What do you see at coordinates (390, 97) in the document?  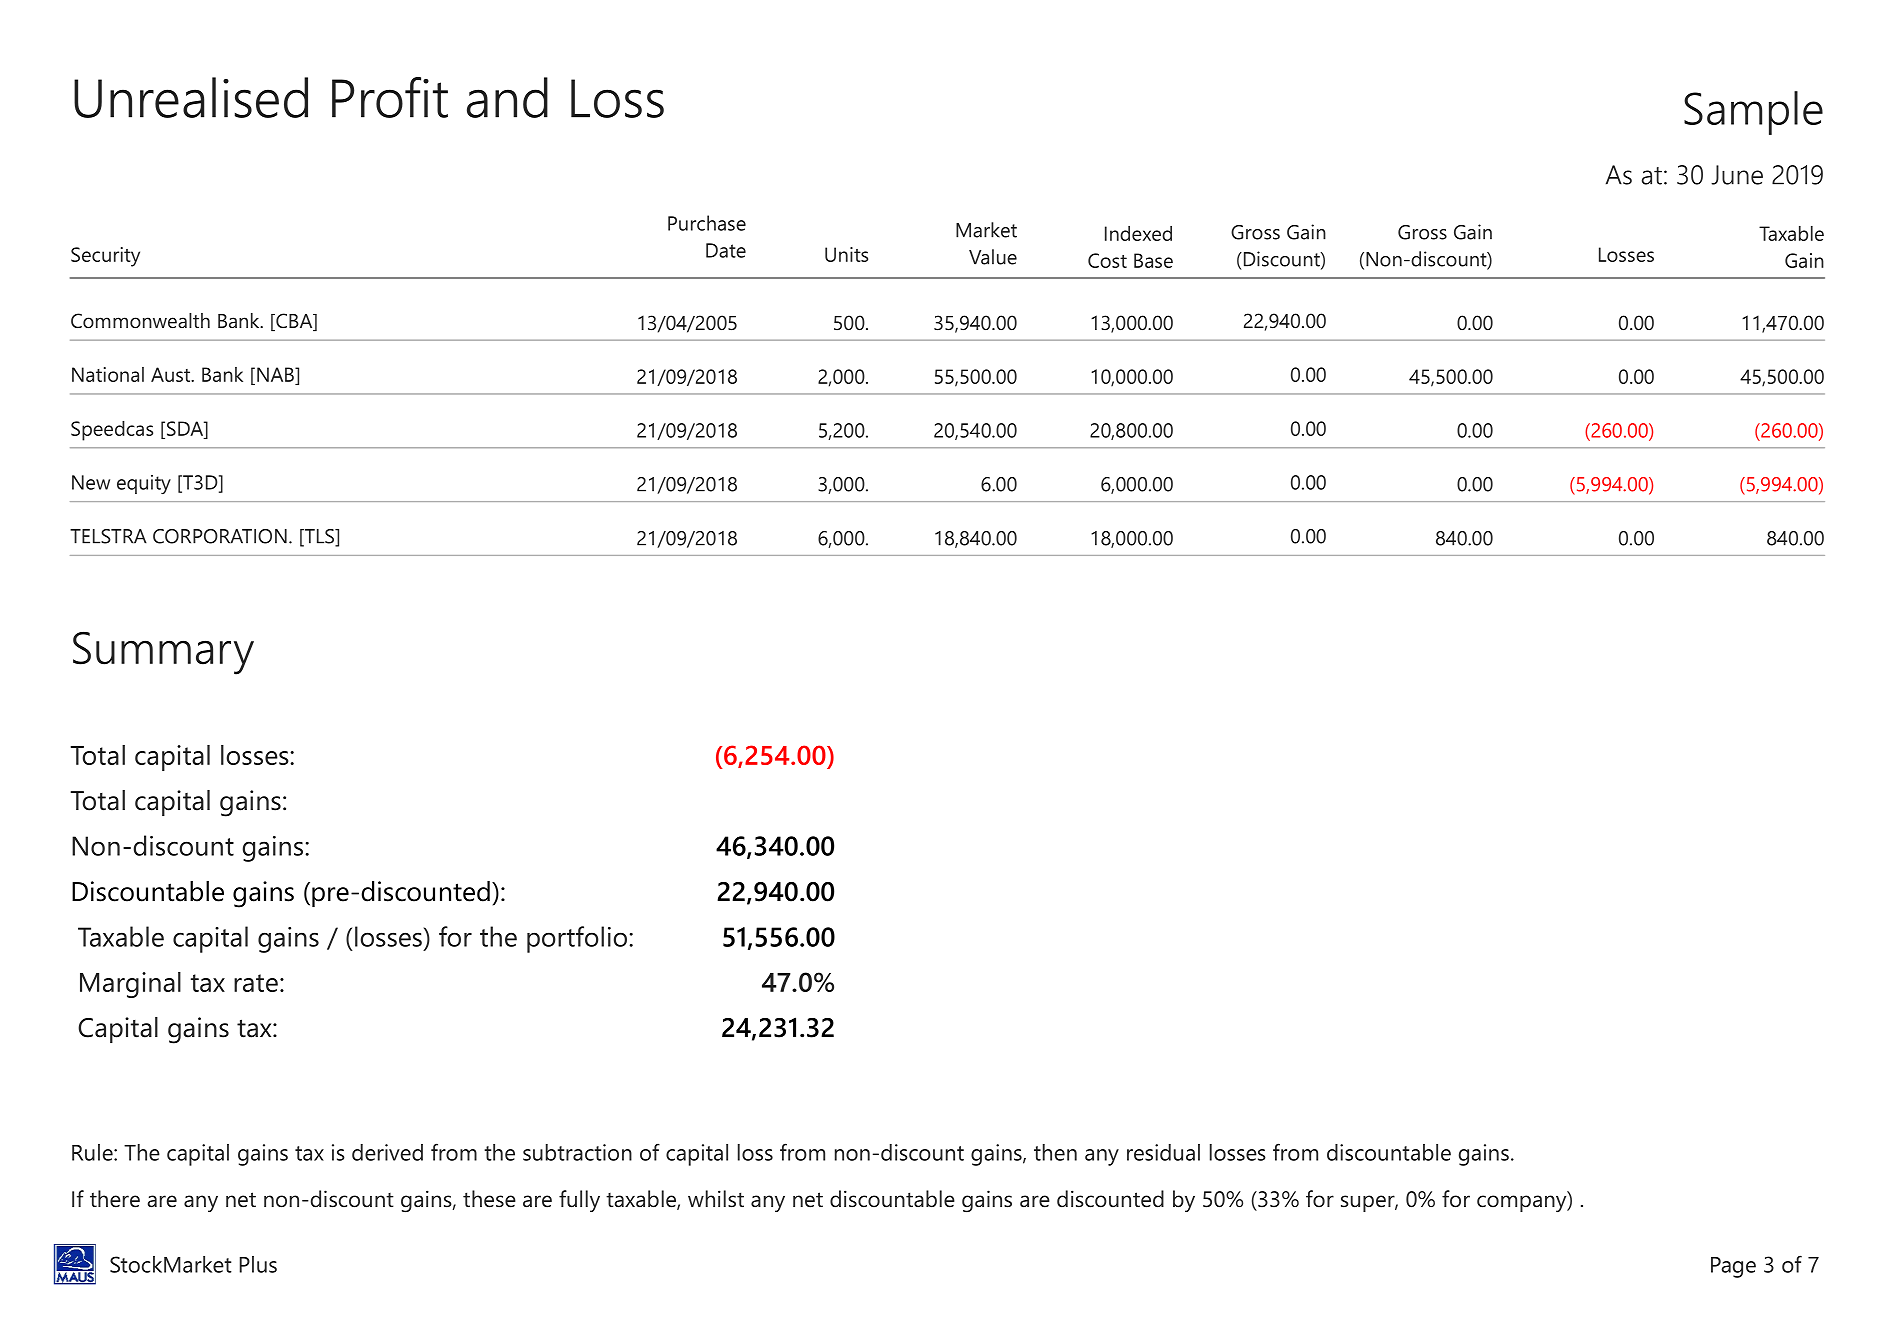 I see `Profit` at bounding box center [390, 97].
